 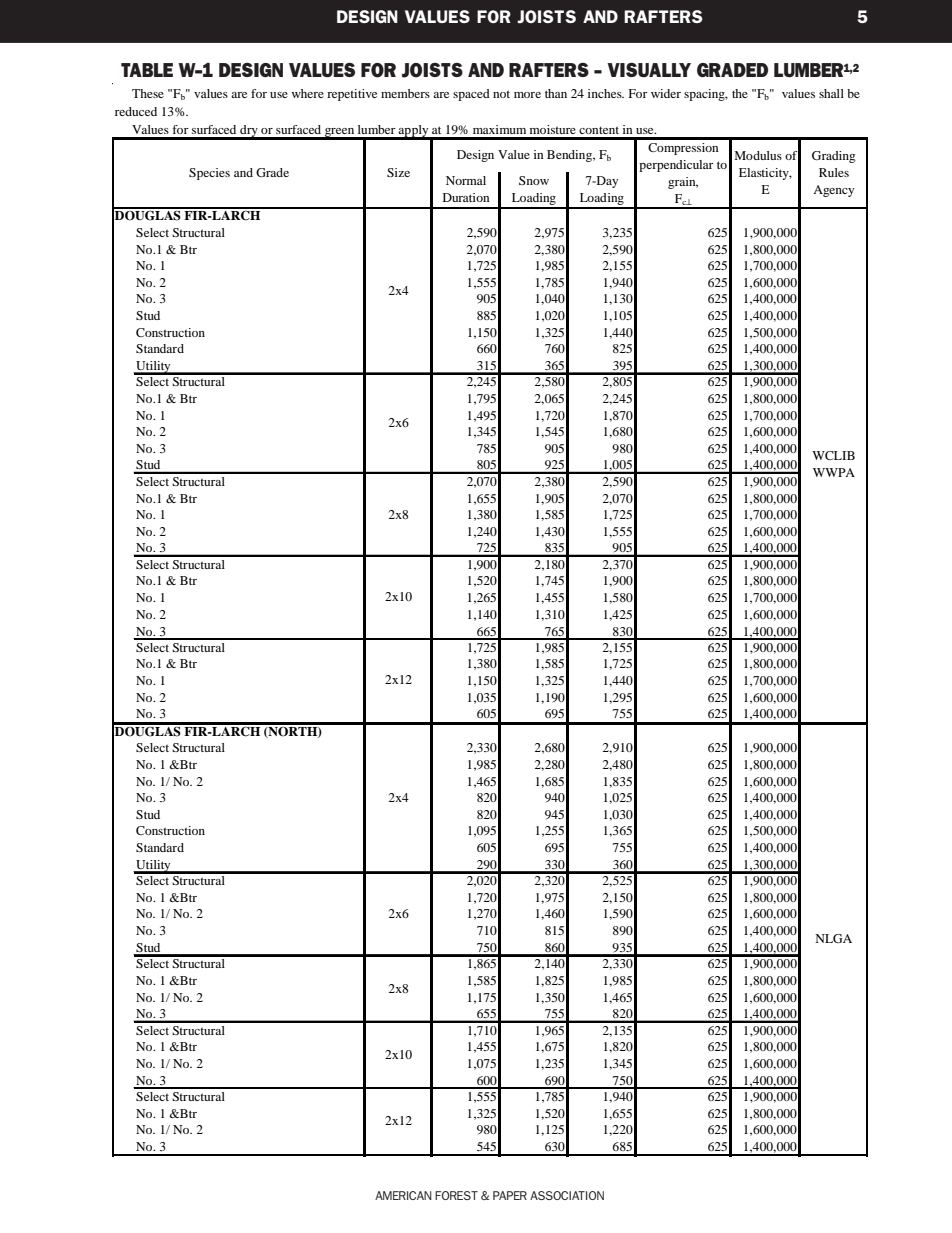 I want to click on Species, so click(x=209, y=174).
